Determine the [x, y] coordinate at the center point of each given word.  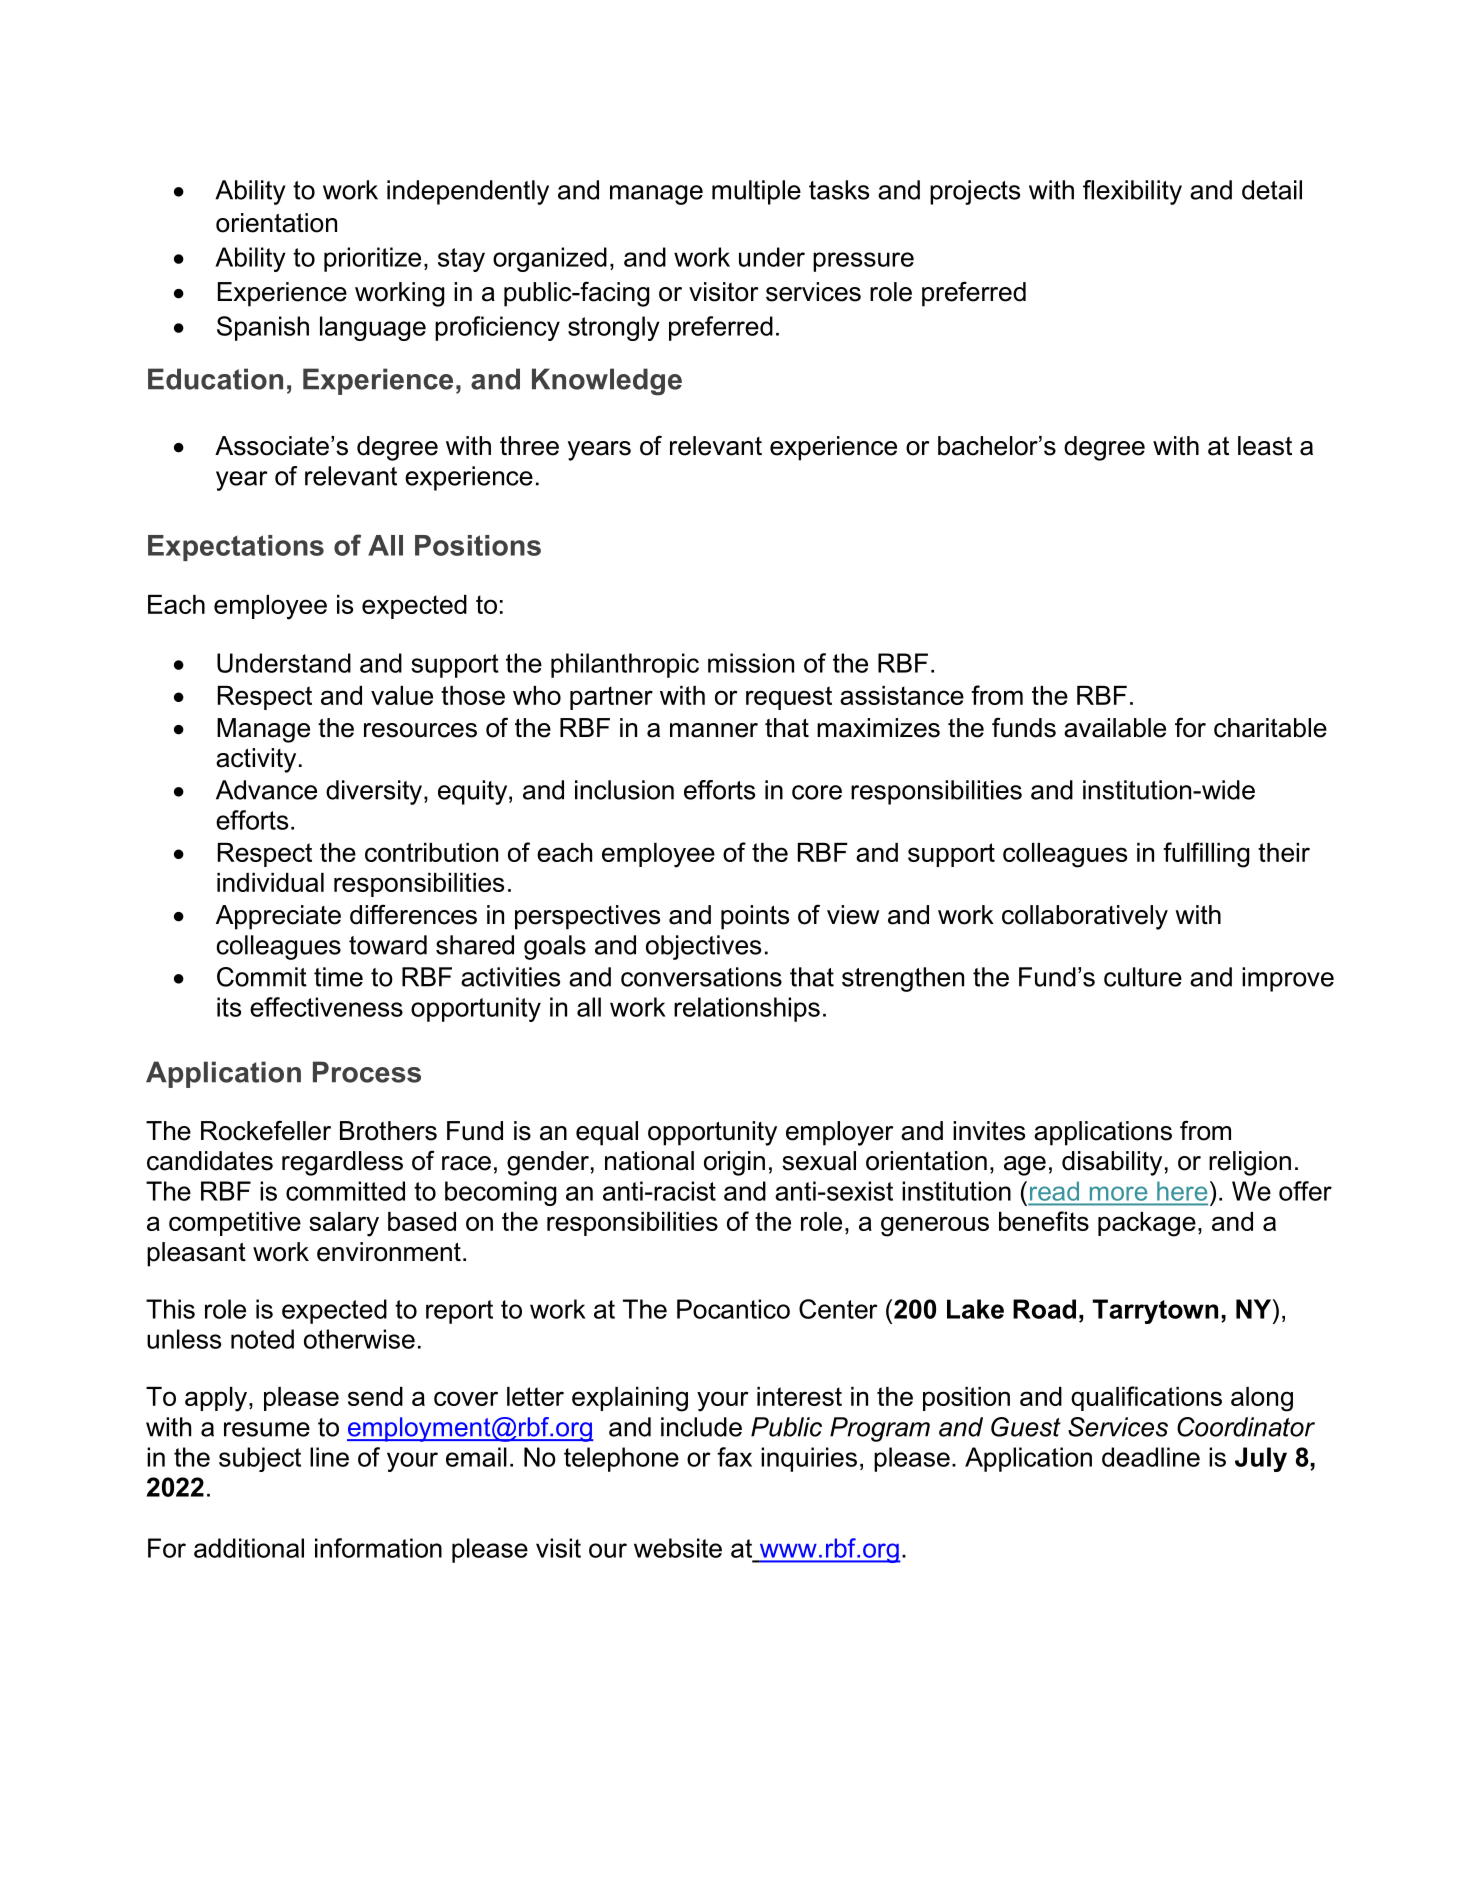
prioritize [372, 259]
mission [751, 663]
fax [734, 1457]
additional [249, 1548]
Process [367, 1072]
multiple [756, 192]
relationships [747, 1009]
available [1115, 728]
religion [1250, 1163]
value [402, 695]
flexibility [1132, 192]
